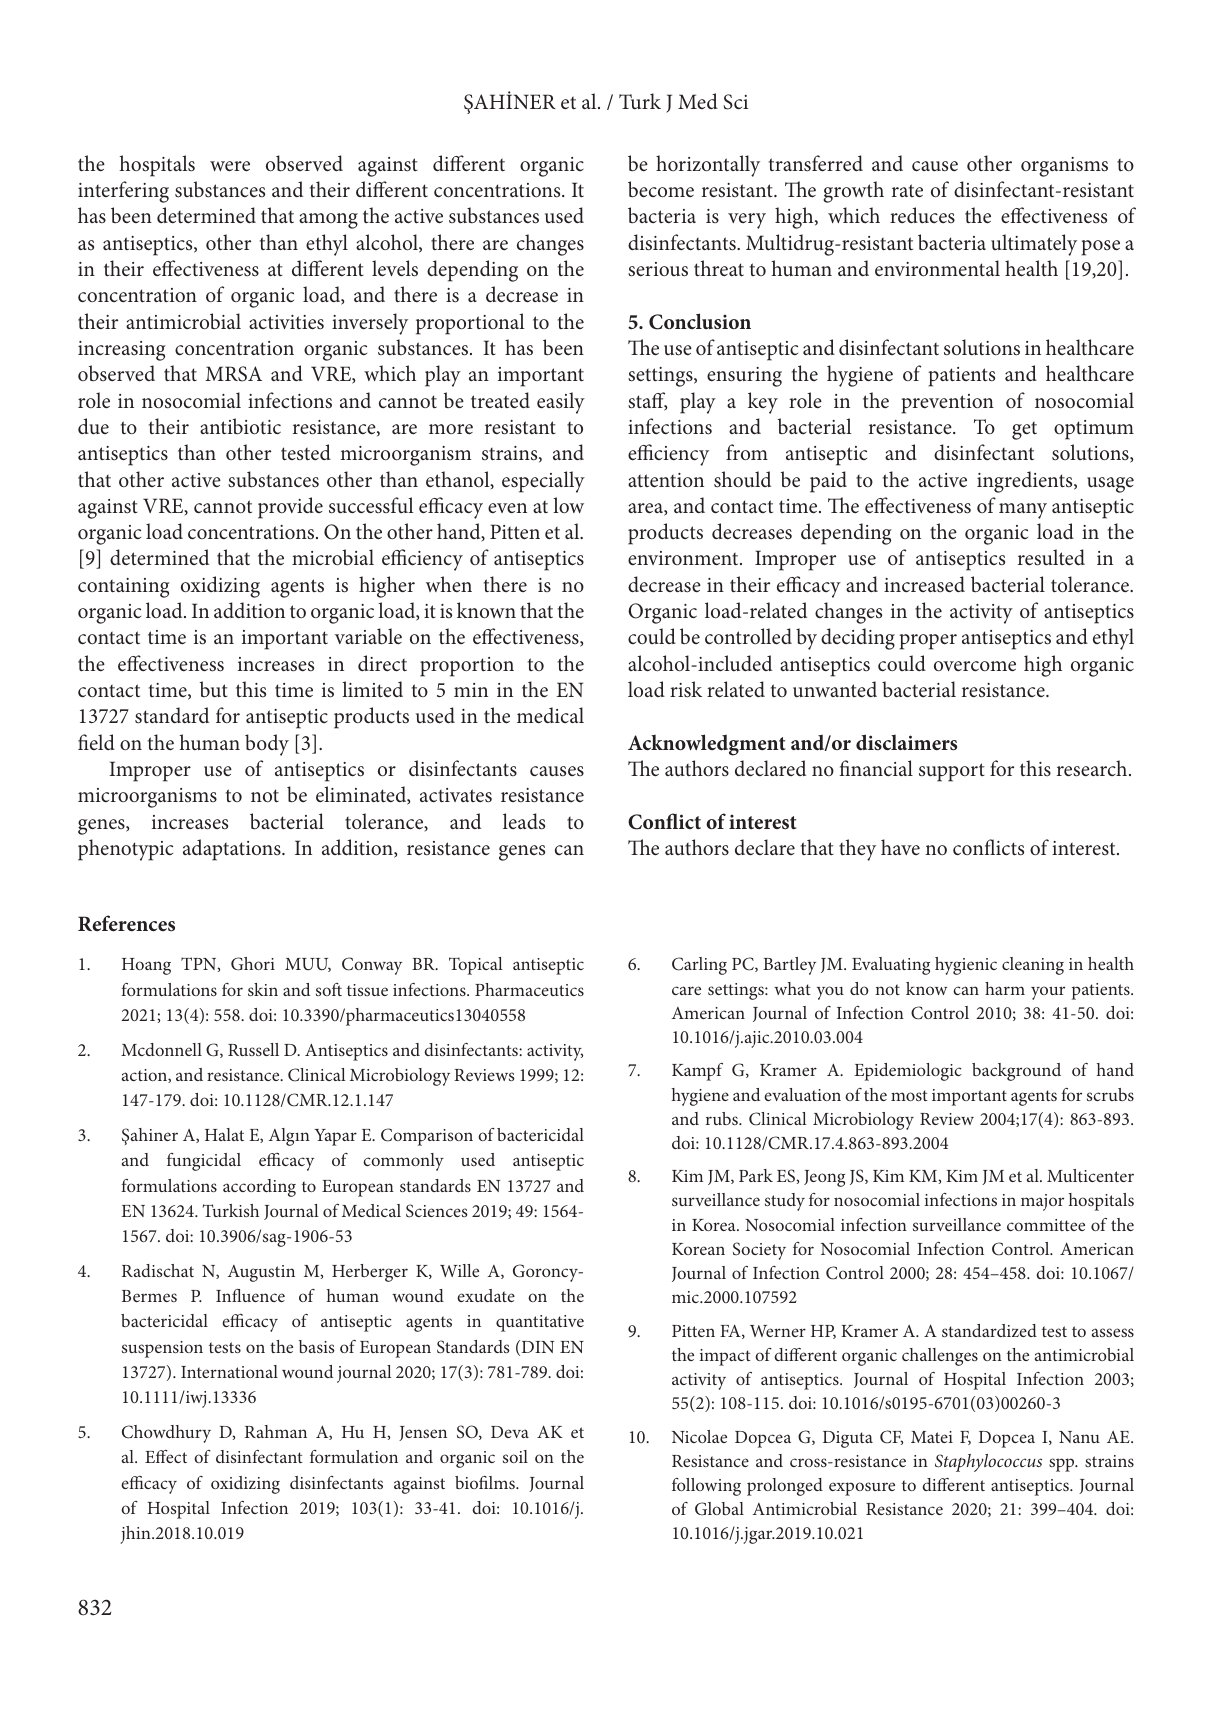  What do you see at coordinates (515, 1456) in the page?
I see `soil` at bounding box center [515, 1456].
